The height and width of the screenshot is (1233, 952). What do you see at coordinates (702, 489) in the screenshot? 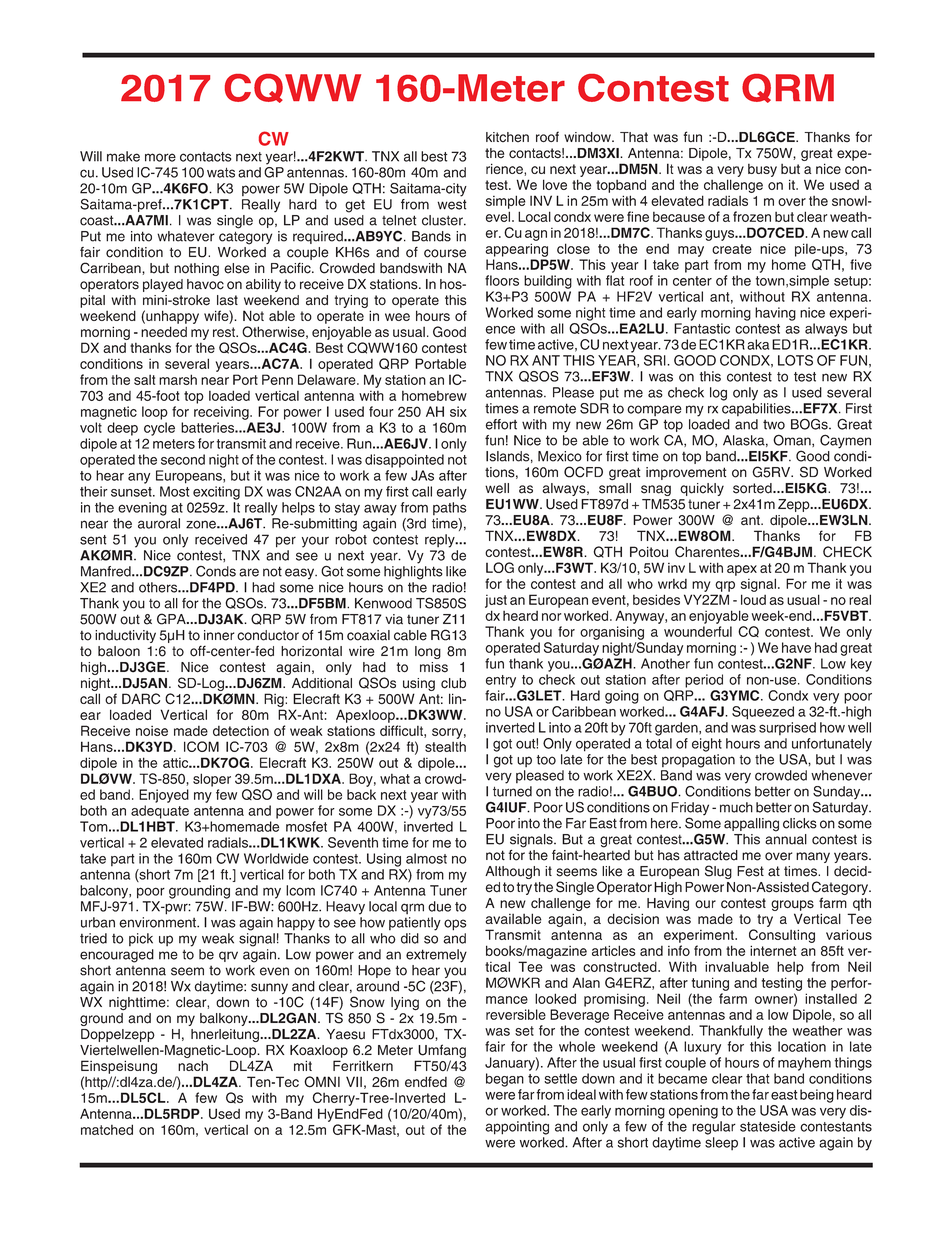
I see `quickly` at bounding box center [702, 489].
